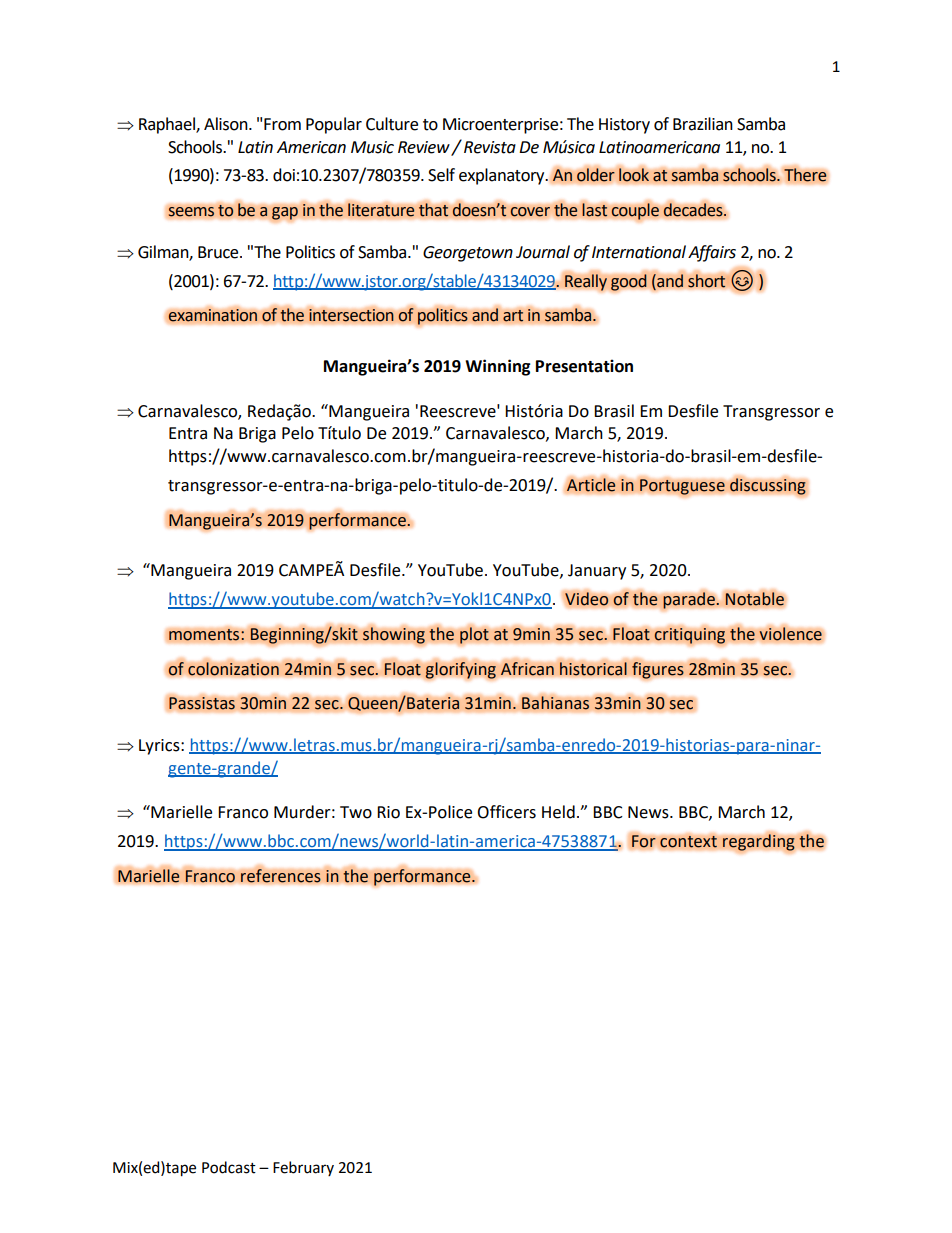 This image has height=1233, width=952. Describe the element at coordinates (280, 876) in the image. I see `references` at that location.
